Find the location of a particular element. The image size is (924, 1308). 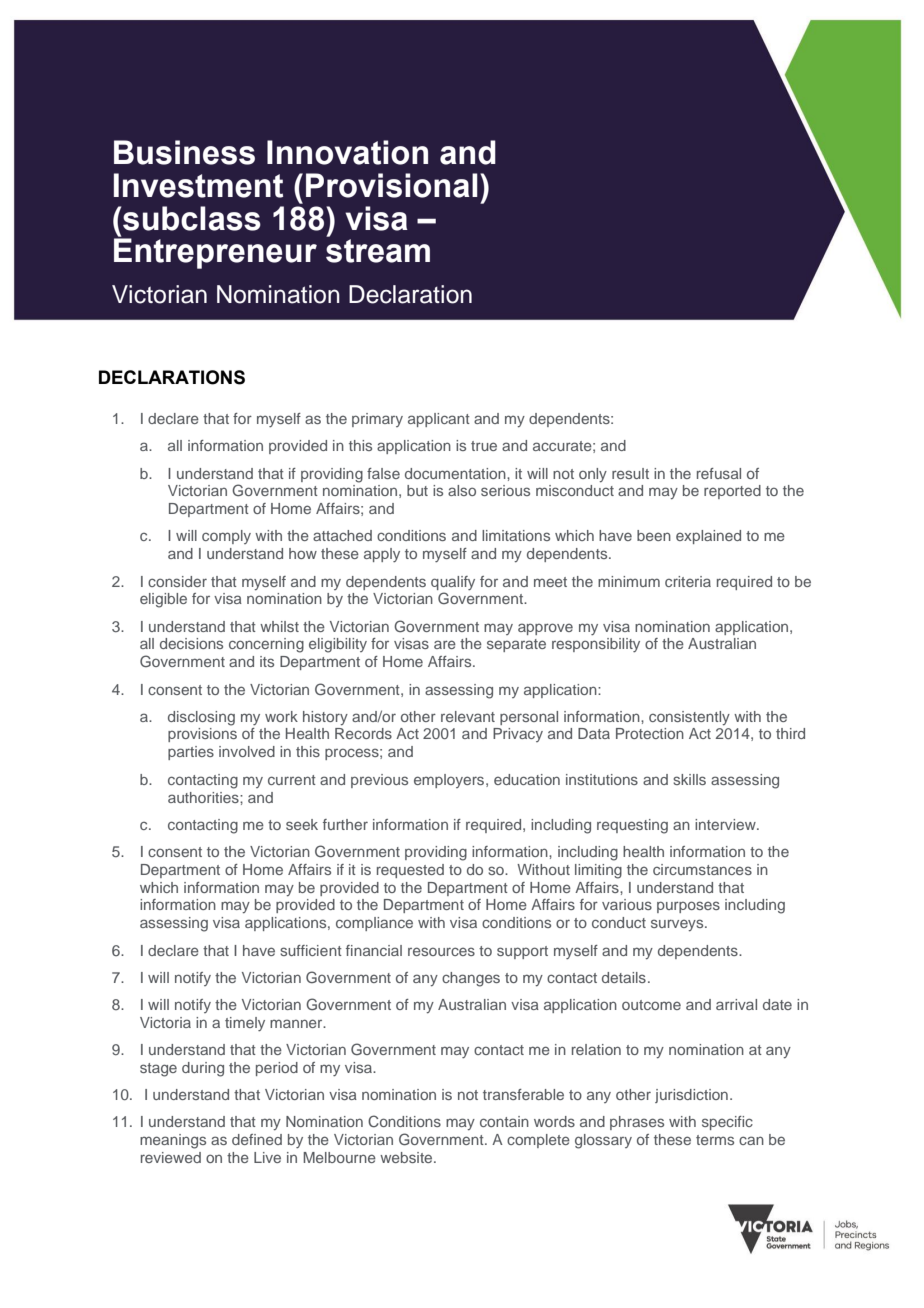

Provisional is located at coordinates (392, 185).
